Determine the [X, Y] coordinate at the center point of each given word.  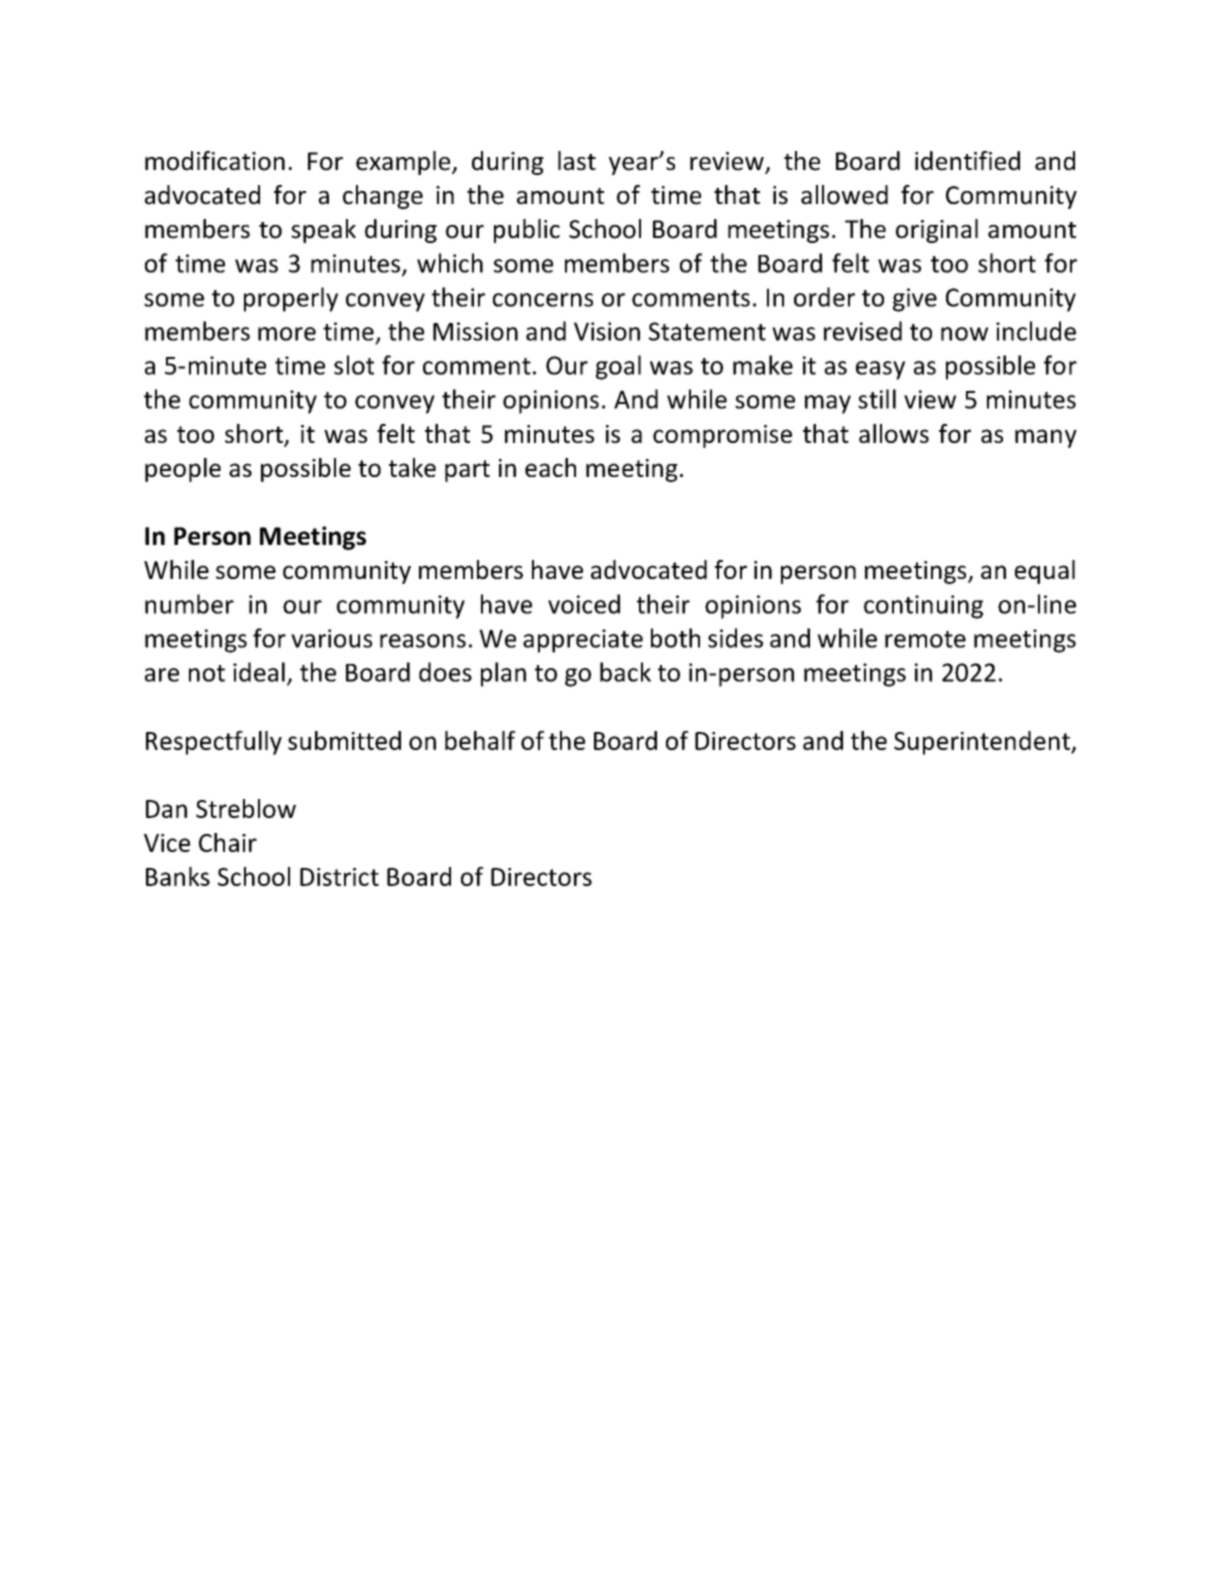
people [183, 470]
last [577, 161]
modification [215, 161]
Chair [228, 842]
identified [967, 161]
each [550, 467]
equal [1045, 572]
